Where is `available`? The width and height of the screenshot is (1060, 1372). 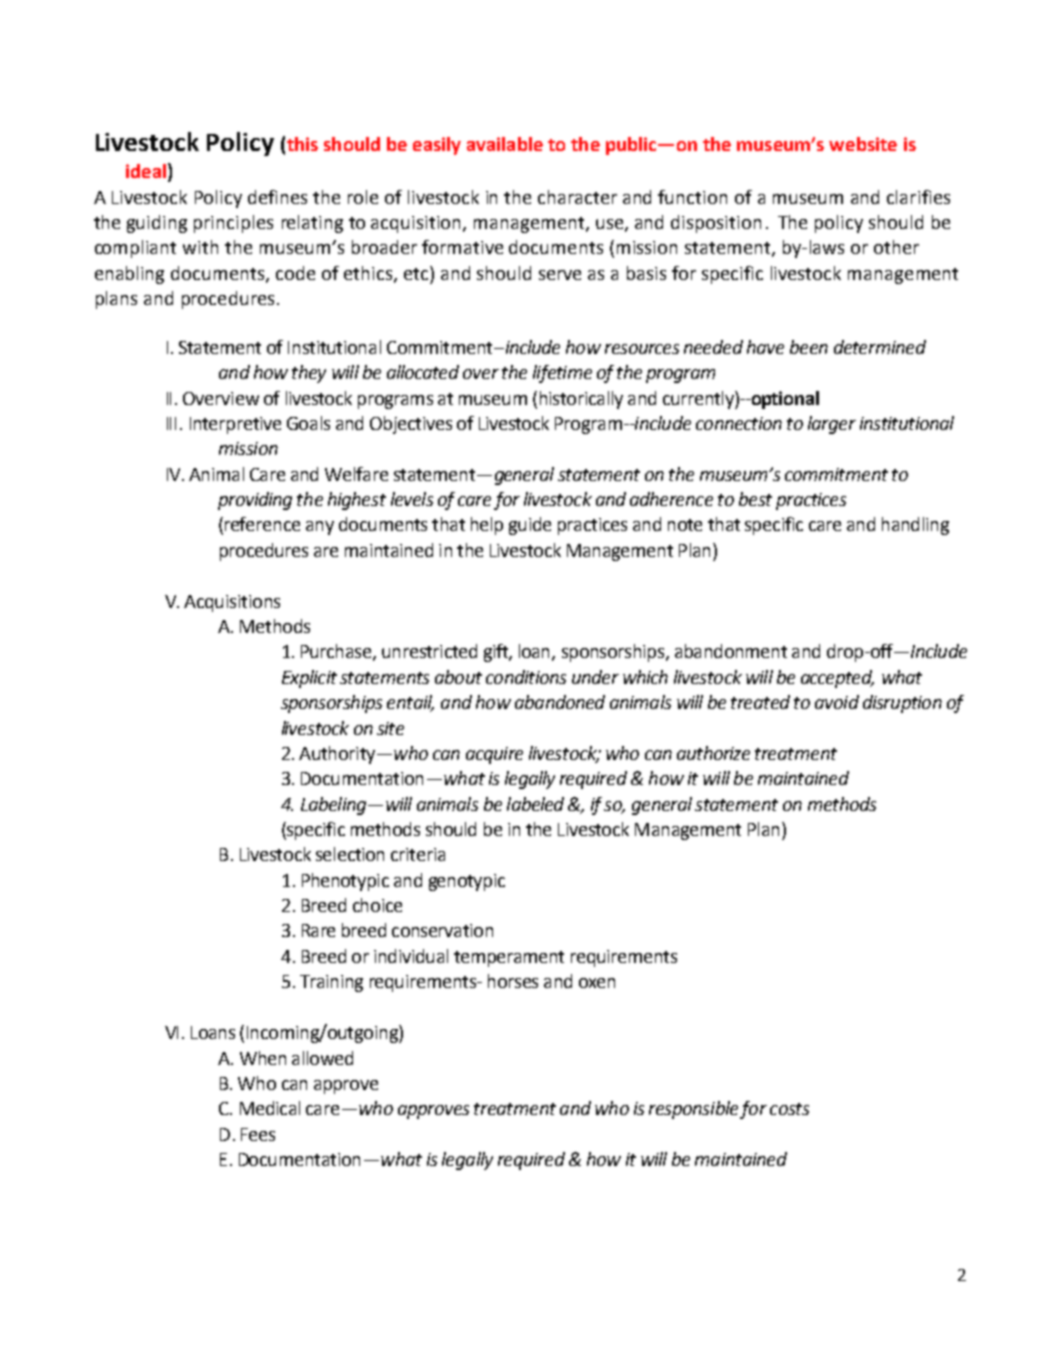 available is located at coordinates (505, 144).
